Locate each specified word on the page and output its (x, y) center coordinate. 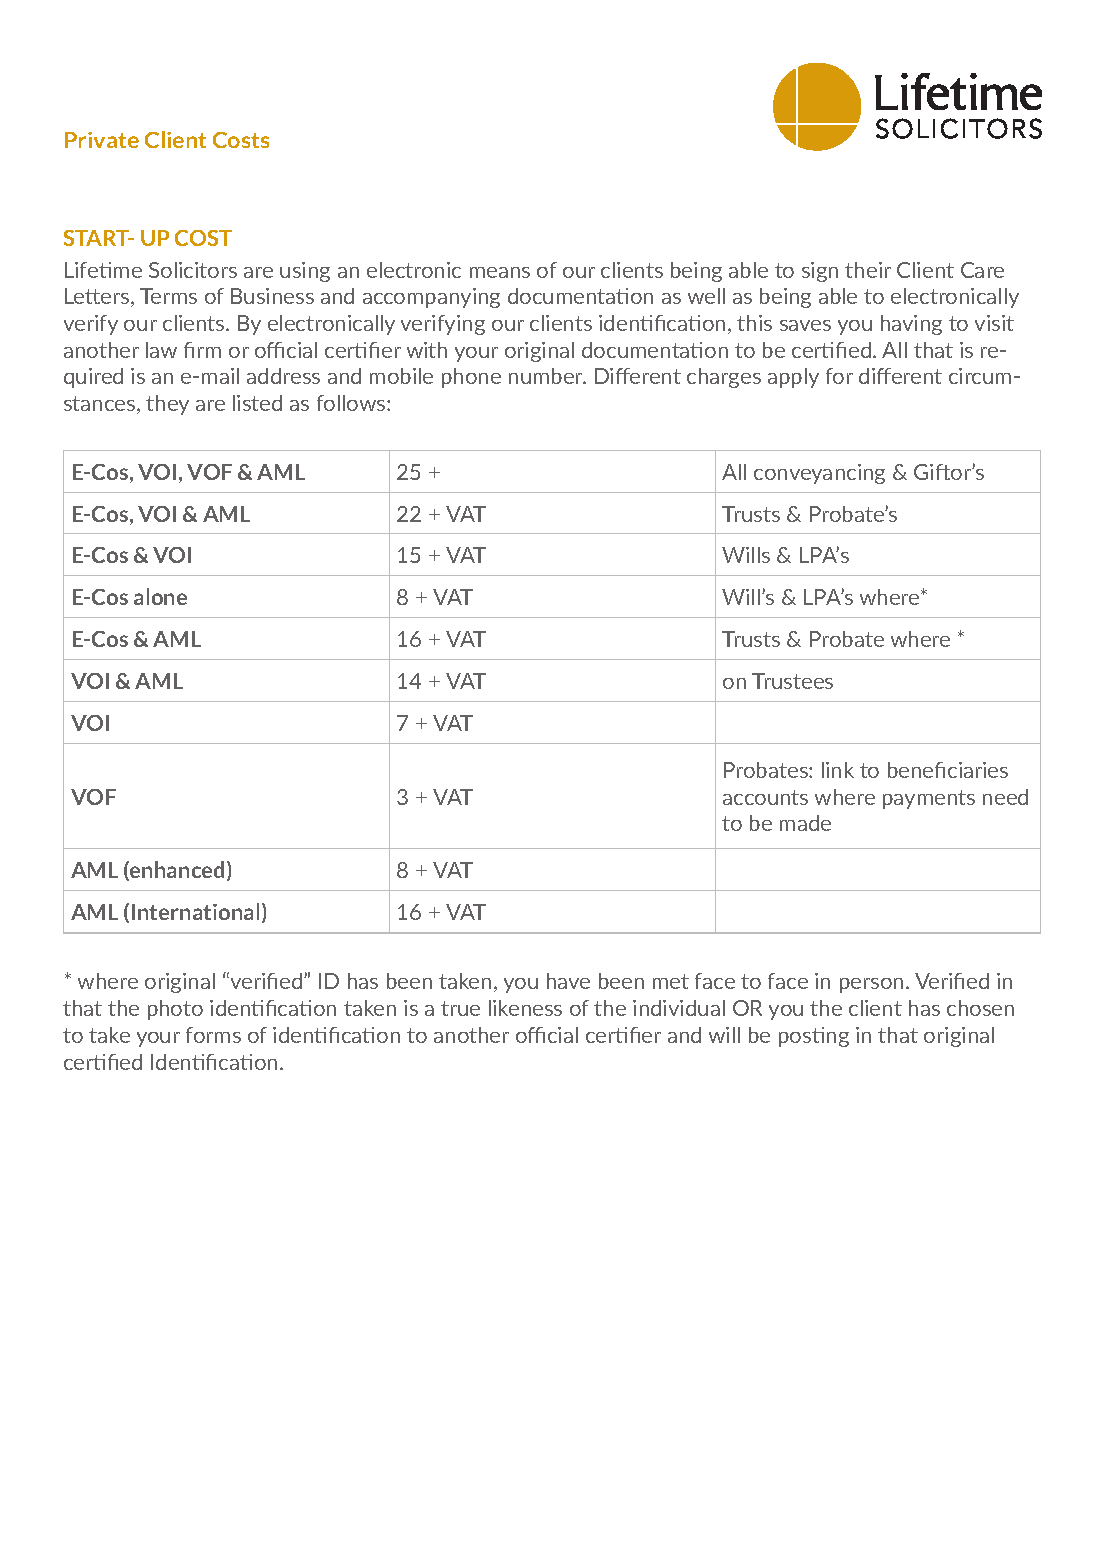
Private (102, 140)
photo (175, 1010)
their (868, 270)
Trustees (792, 681)
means (500, 272)
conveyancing (819, 474)
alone (160, 596)
